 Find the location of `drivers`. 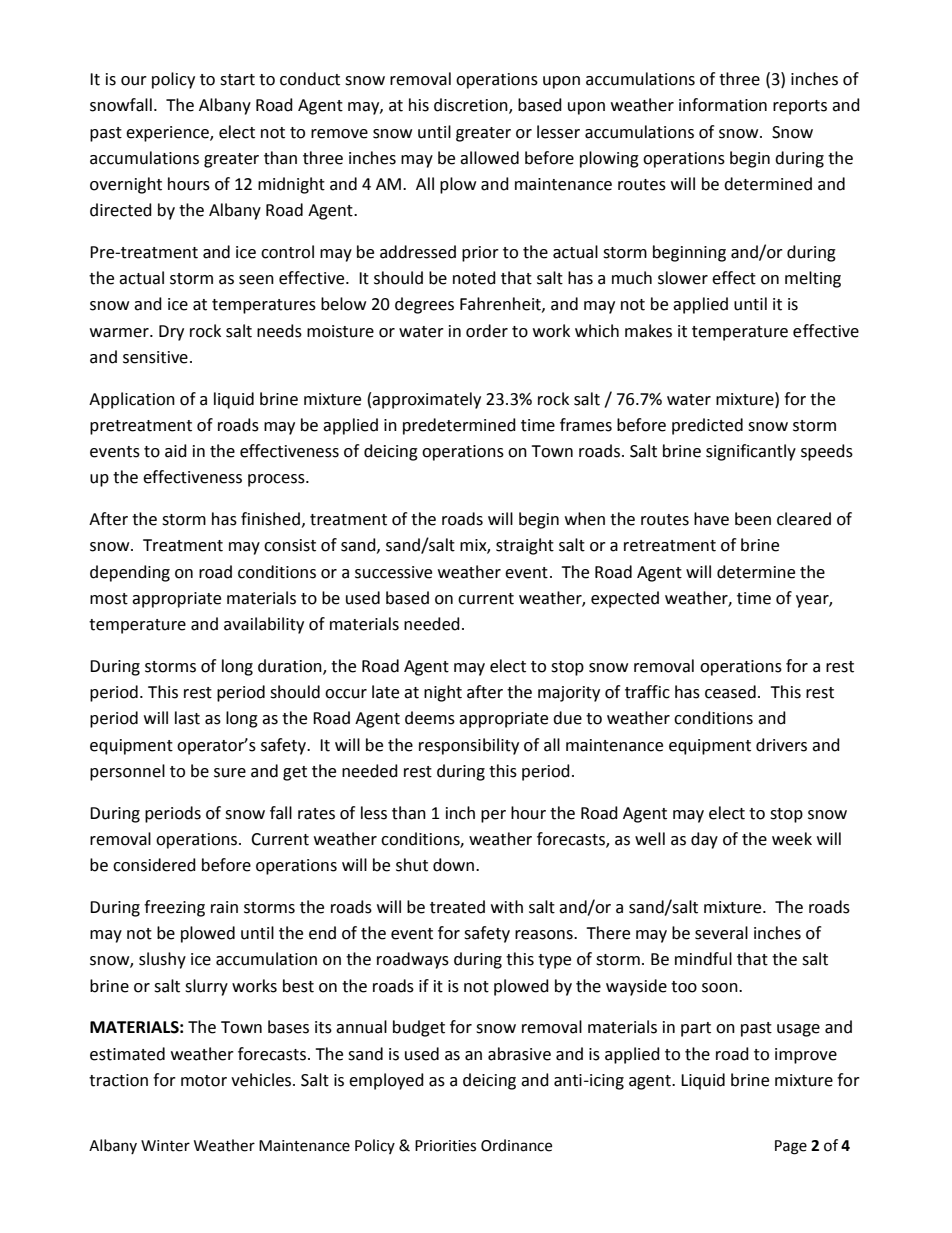

drivers is located at coordinates (781, 745).
